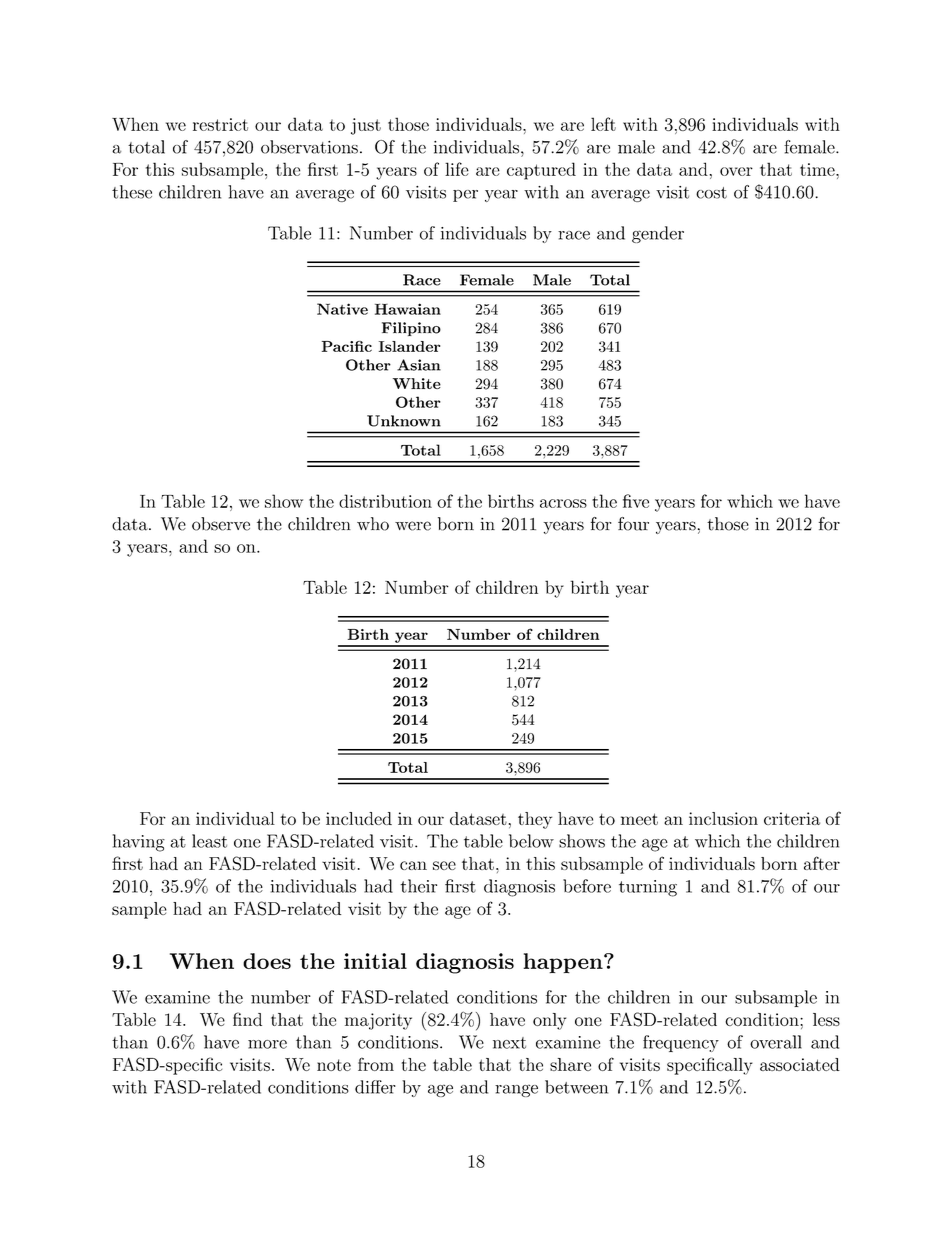  What do you see at coordinates (221, 524) in the screenshot?
I see `observe` at bounding box center [221, 524].
